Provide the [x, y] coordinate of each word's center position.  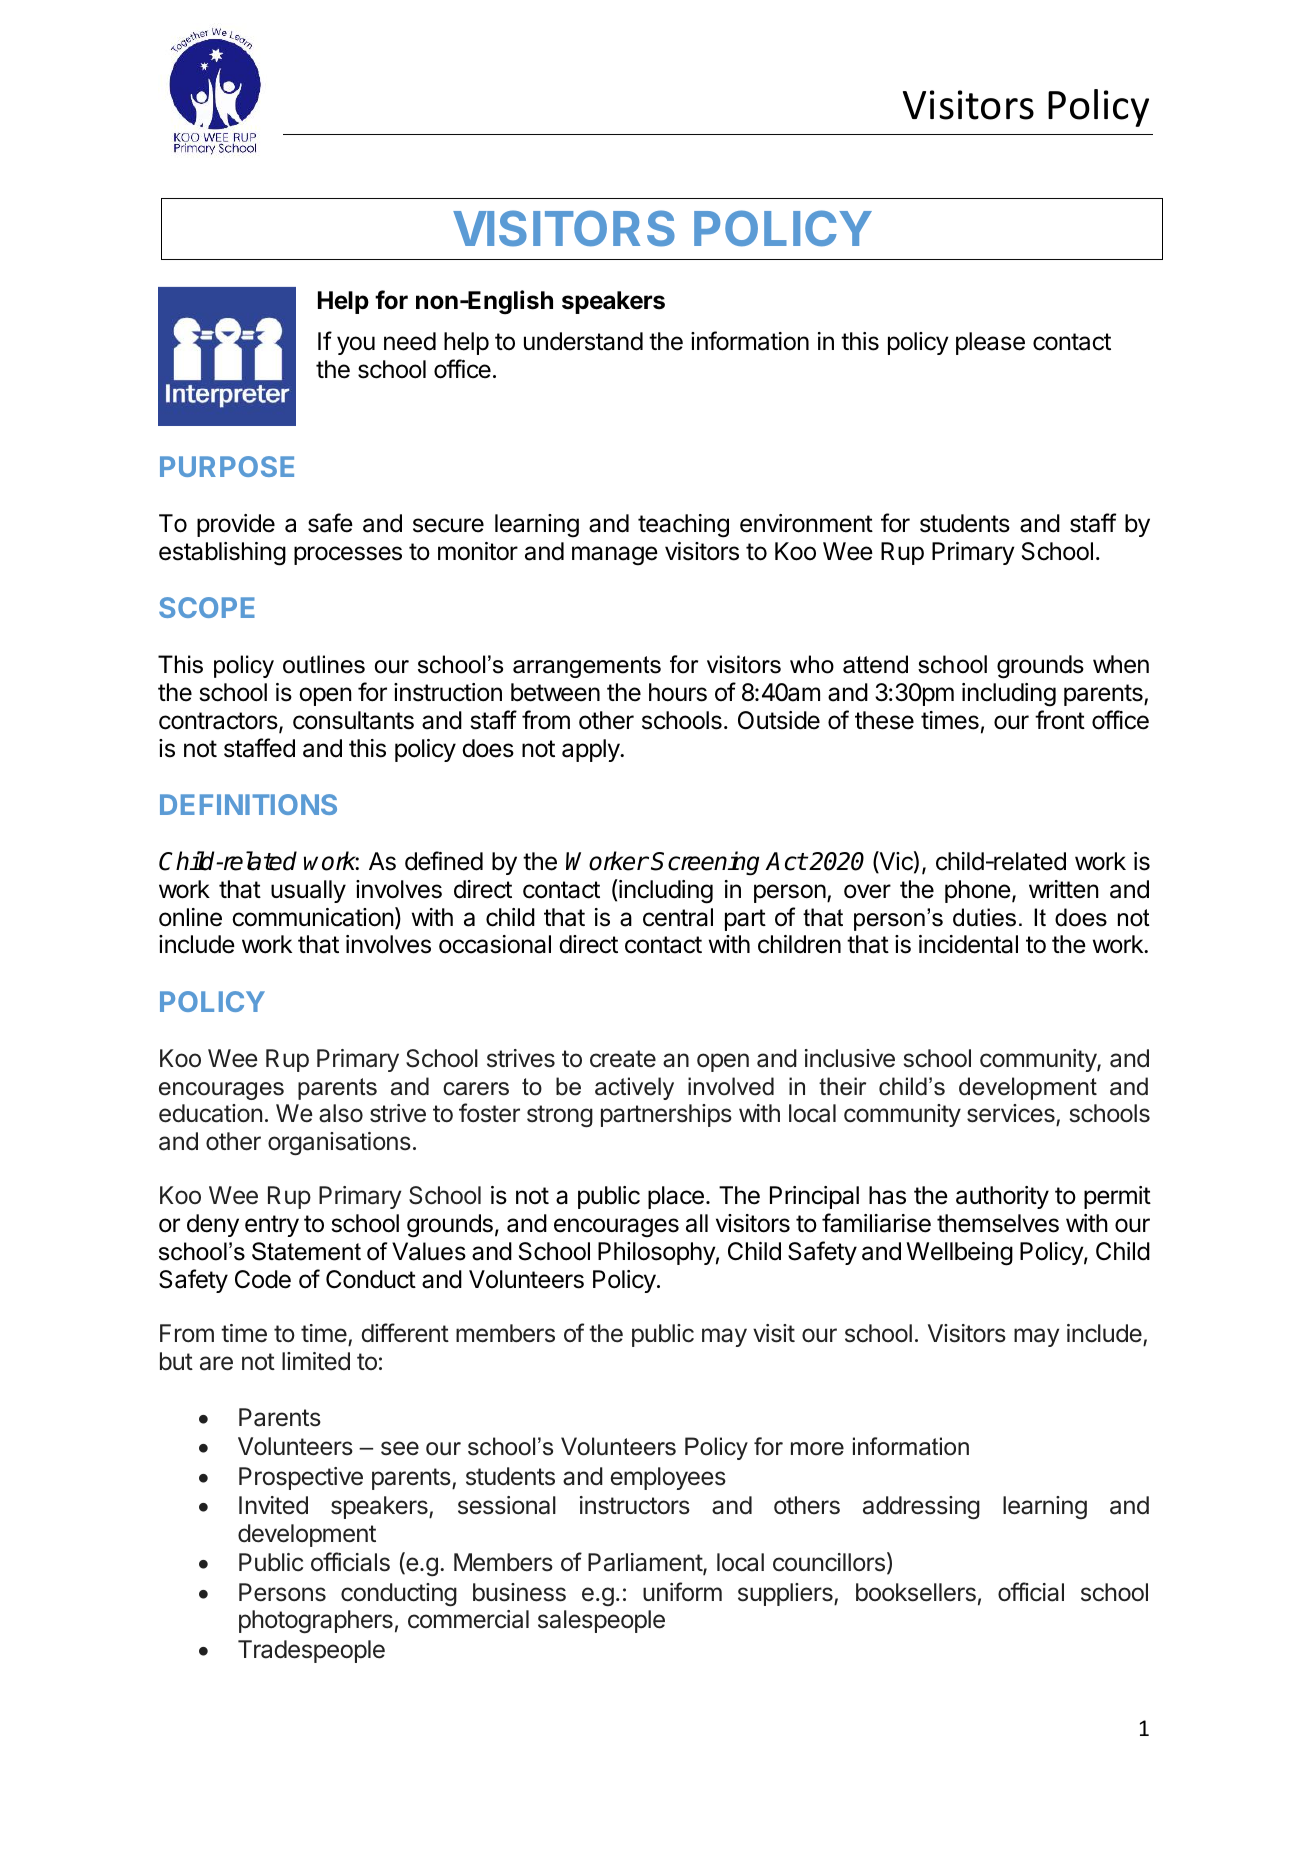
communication [313, 917]
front [1060, 720]
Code [263, 1279]
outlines [324, 664]
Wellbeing [959, 1254]
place [676, 1197]
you [356, 345]
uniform [682, 1591]
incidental [968, 944]
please [990, 343]
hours [678, 692]
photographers [316, 1621]
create [623, 1059]
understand [583, 341]
